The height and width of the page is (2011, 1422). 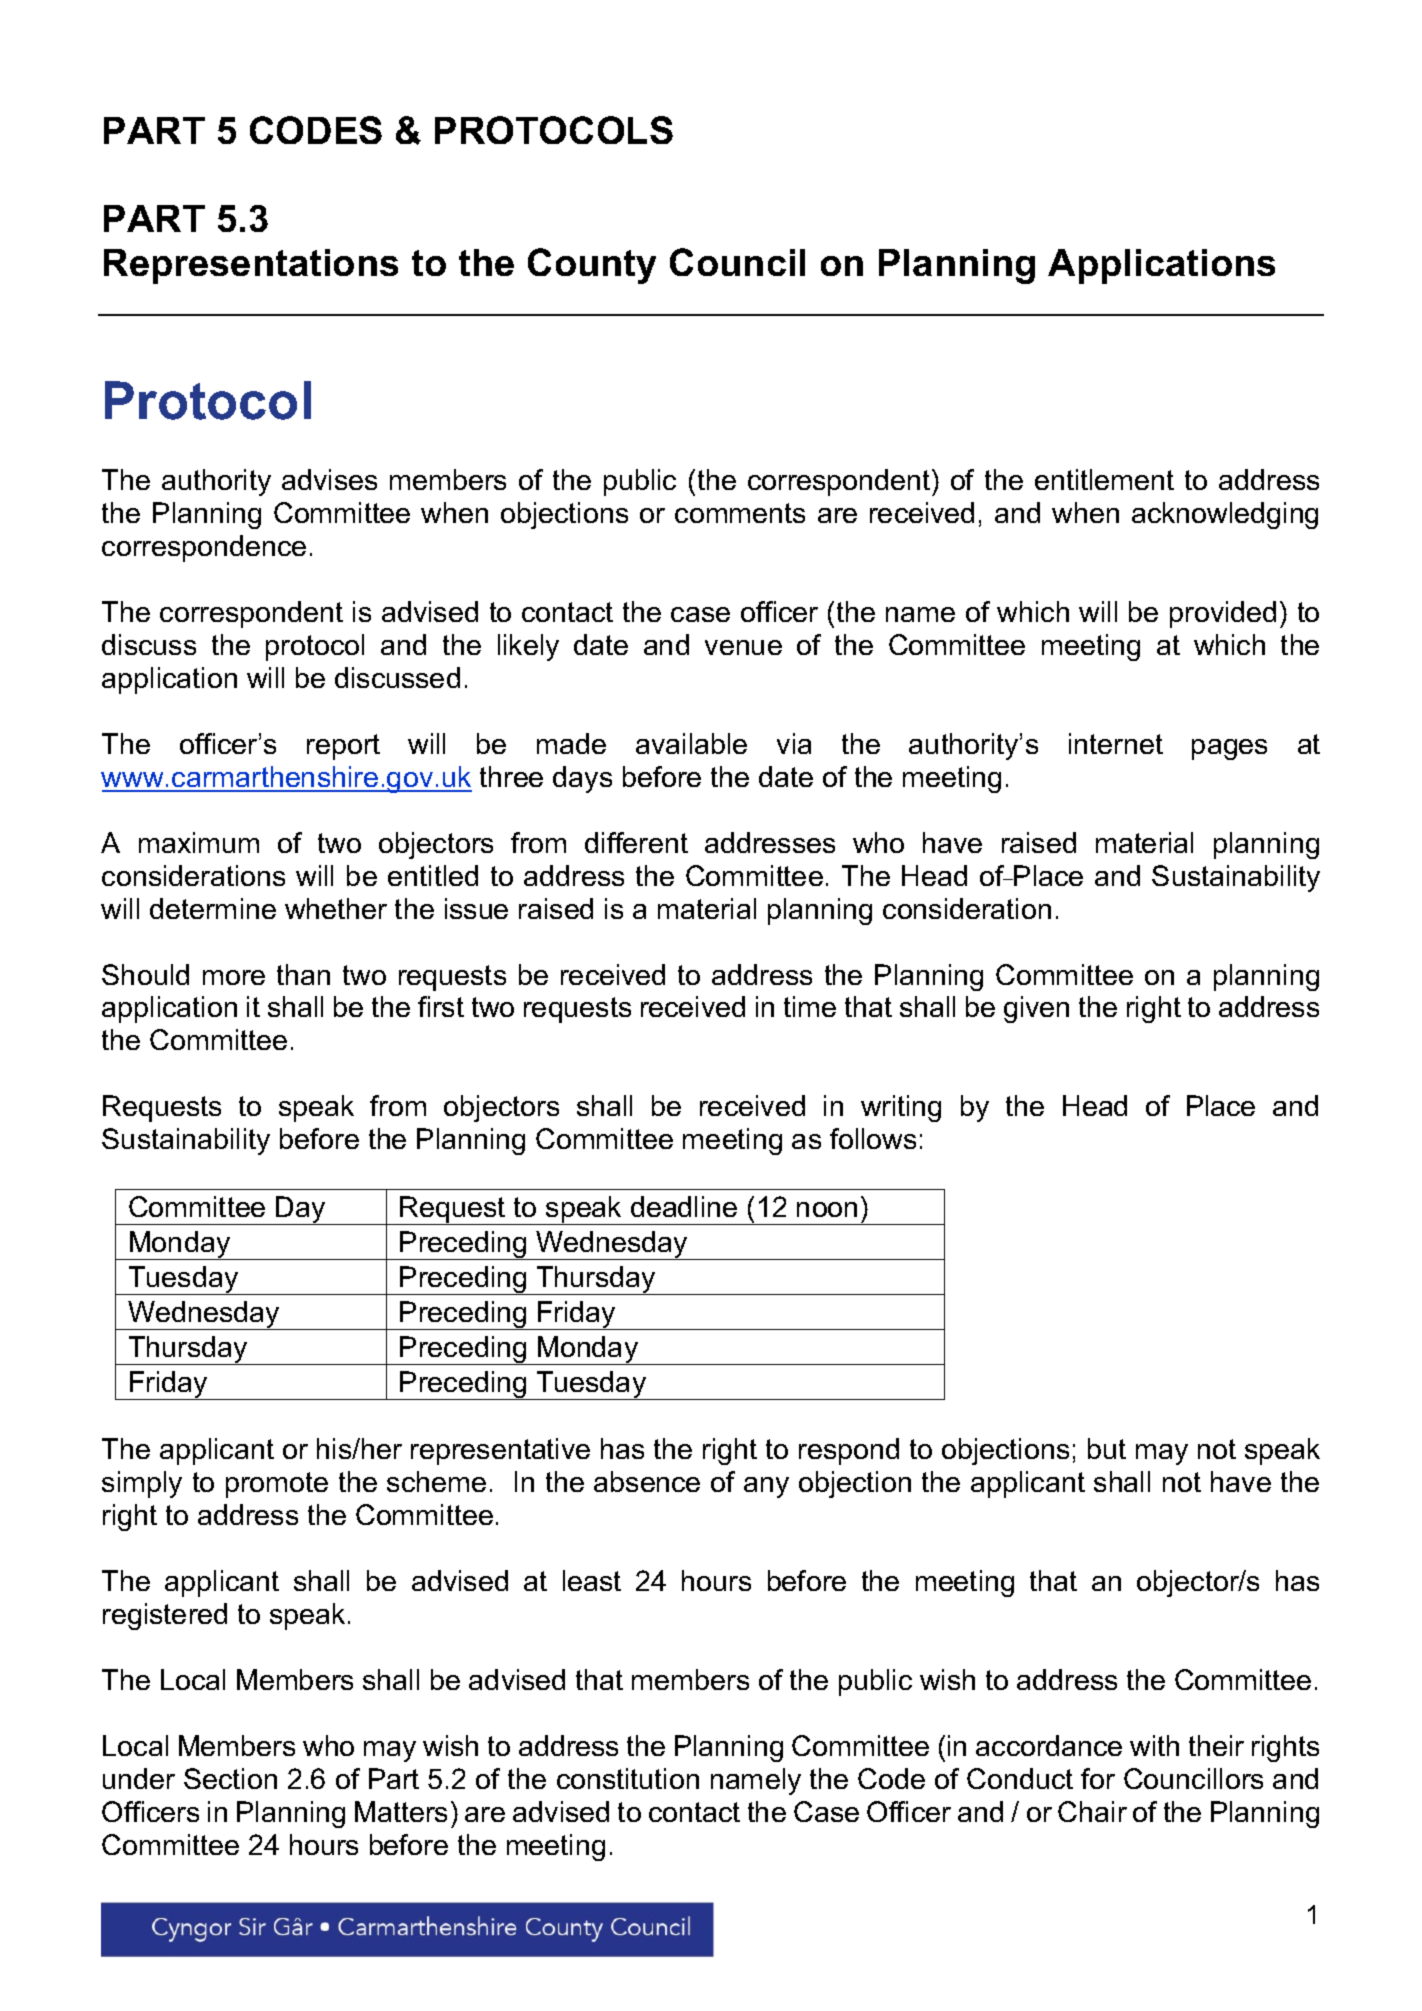 What do you see at coordinates (230, 1778) in the page?
I see `Section` at bounding box center [230, 1778].
